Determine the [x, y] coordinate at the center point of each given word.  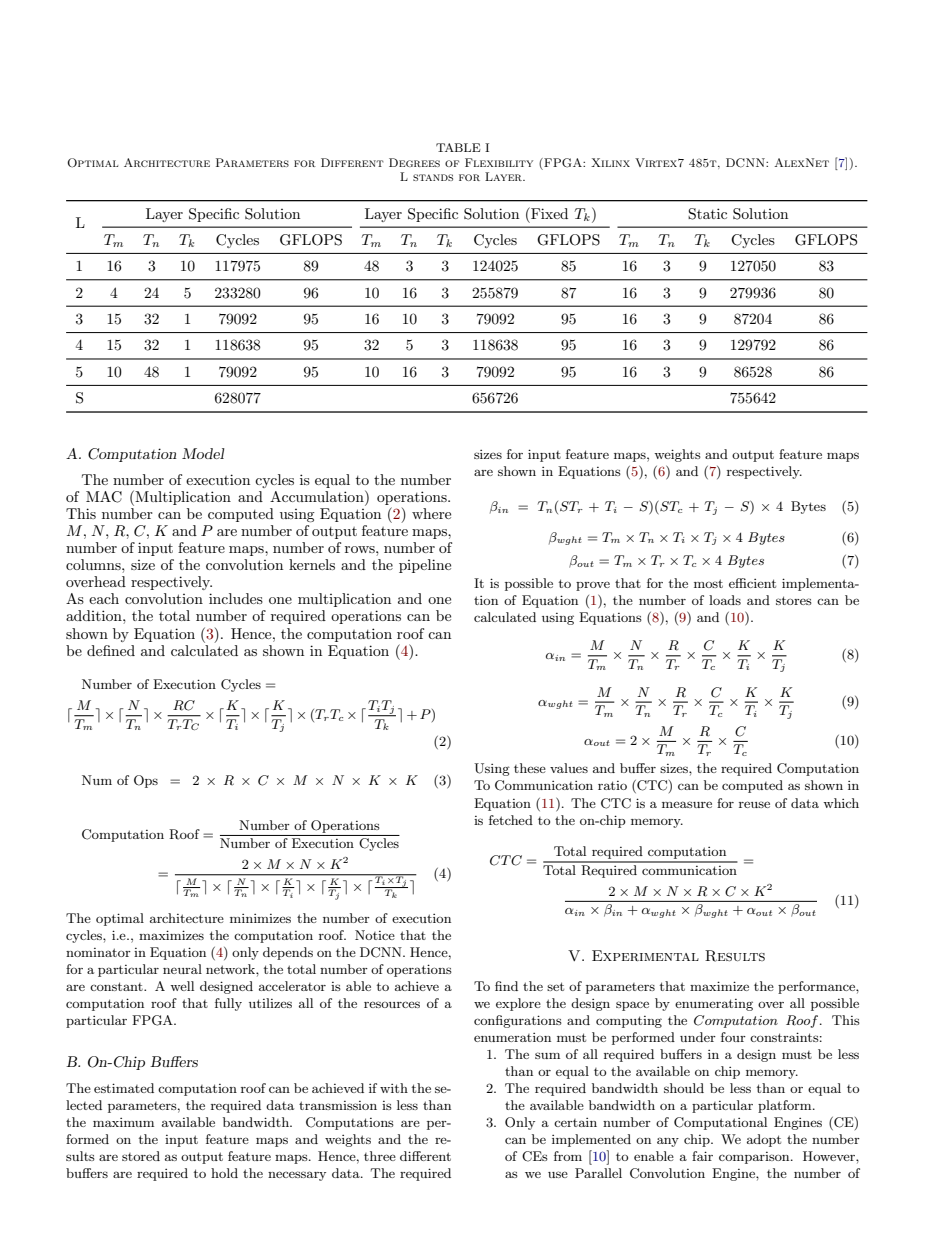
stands [433, 177]
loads [725, 600]
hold [224, 1173]
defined [111, 650]
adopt [764, 1140]
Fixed [548, 213]
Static [707, 214]
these [530, 768]
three [380, 1156]
